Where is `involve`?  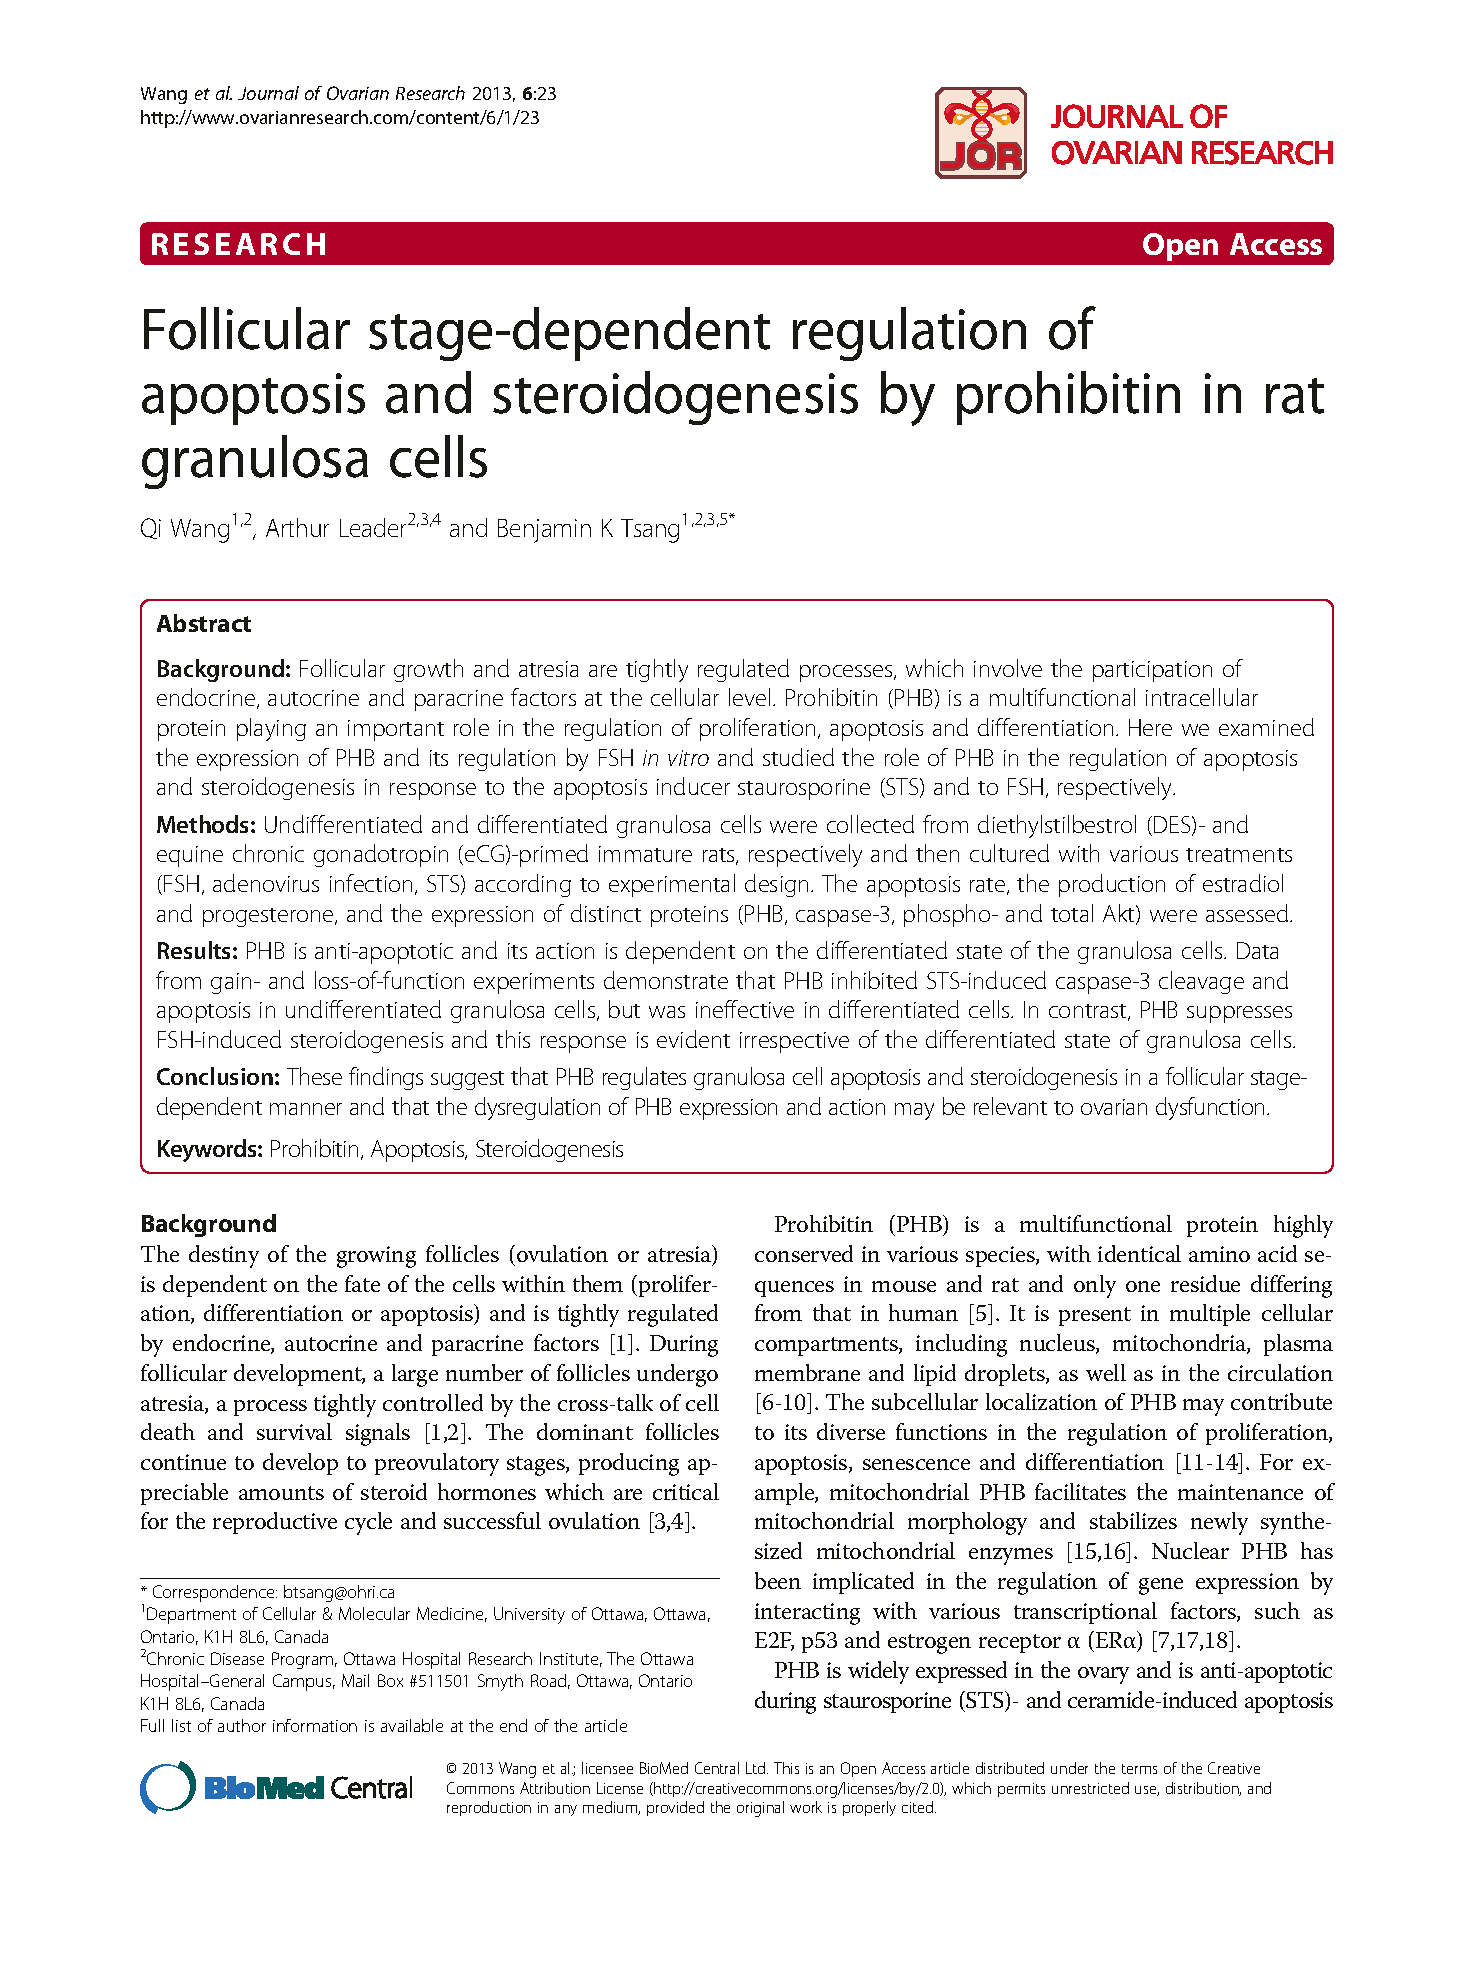
involve is located at coordinates (1008, 668).
